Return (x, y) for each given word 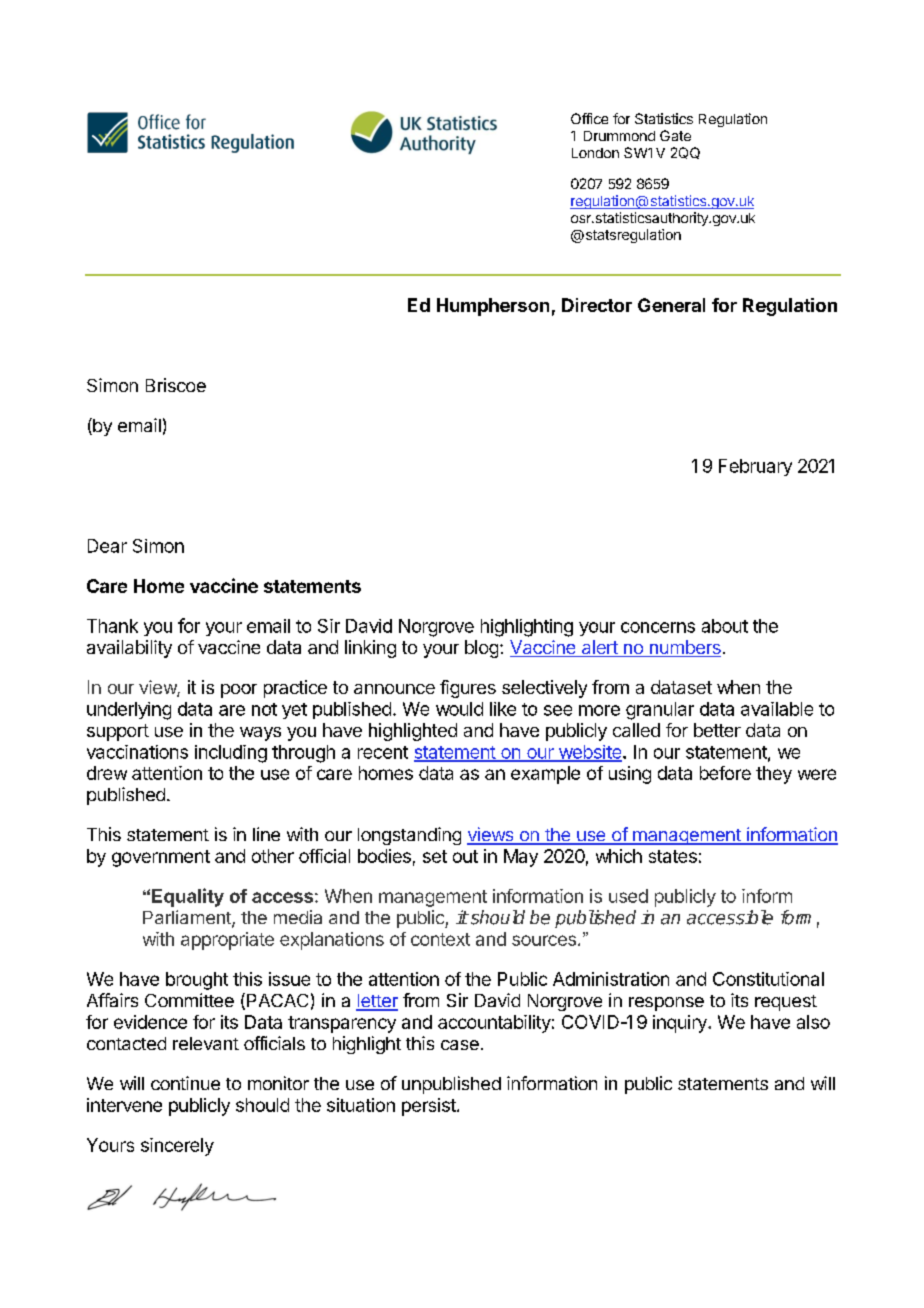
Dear (107, 546)
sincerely (177, 1147)
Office (589, 118)
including (231, 754)
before (725, 773)
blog (481, 649)
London (595, 153)
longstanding (409, 836)
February (755, 467)
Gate (675, 135)
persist (430, 1107)
